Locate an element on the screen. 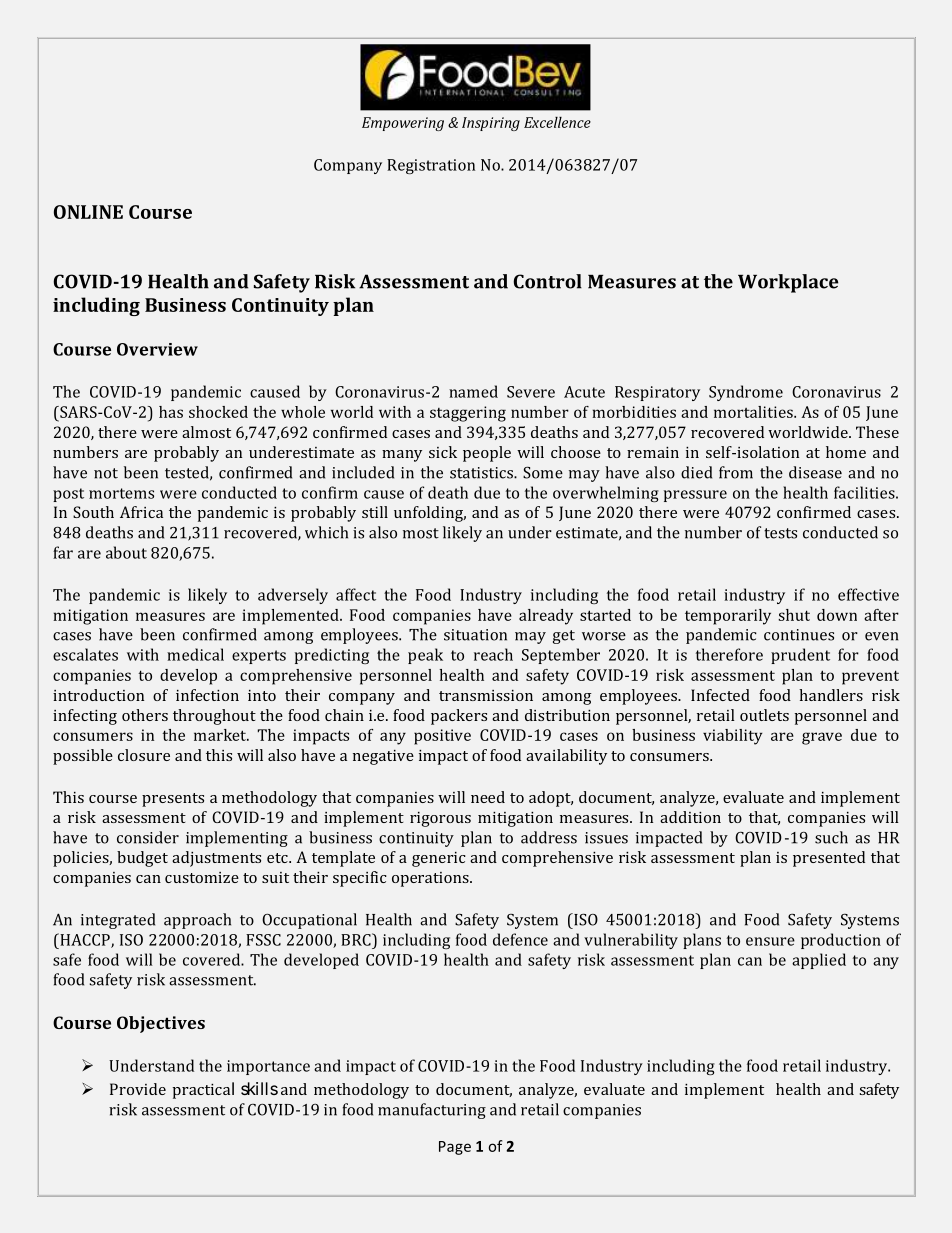  Workplace is located at coordinates (788, 283).
